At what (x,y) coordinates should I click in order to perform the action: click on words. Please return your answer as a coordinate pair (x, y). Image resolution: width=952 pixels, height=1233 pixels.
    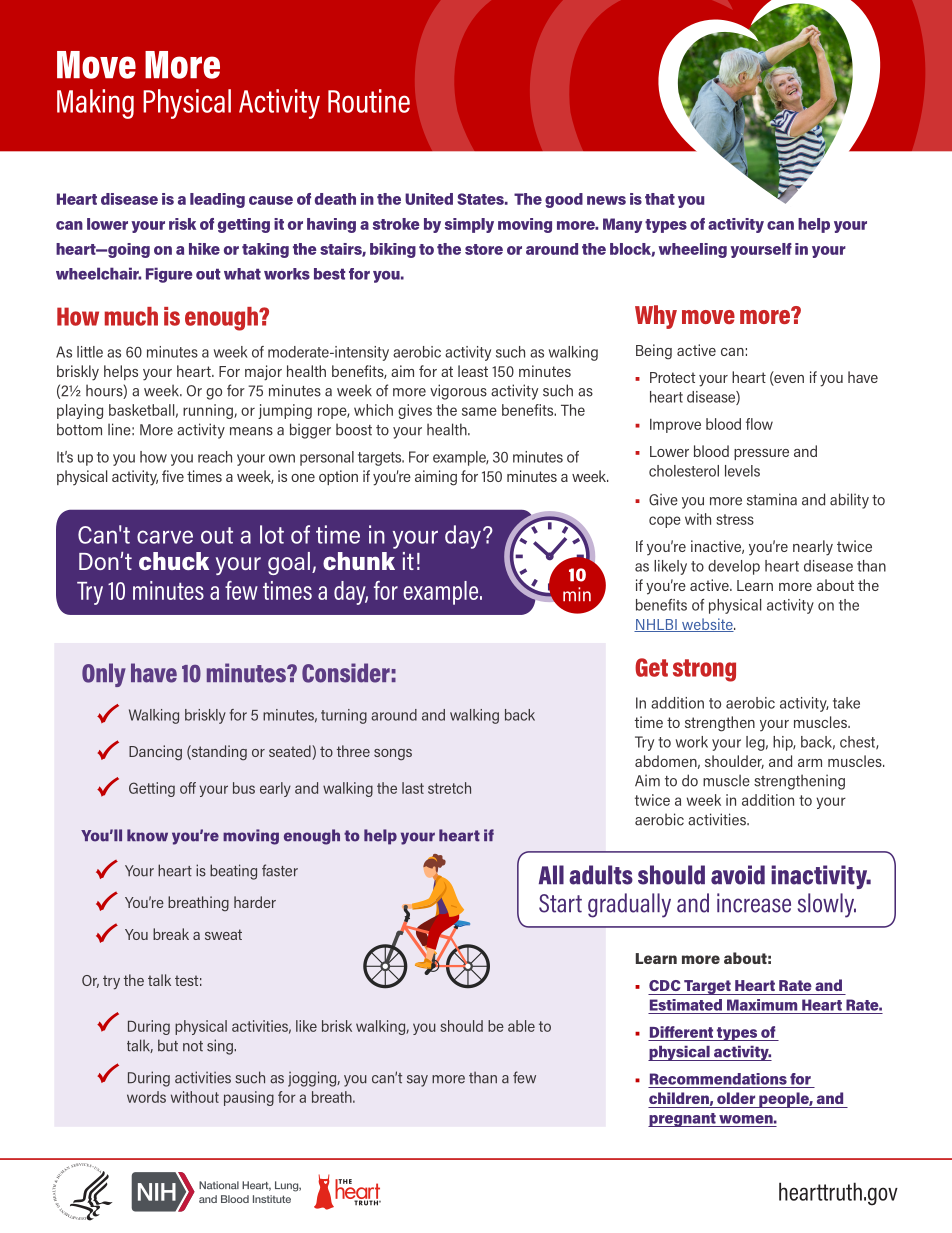
    Looking at the image, I should click on (146, 1097).
